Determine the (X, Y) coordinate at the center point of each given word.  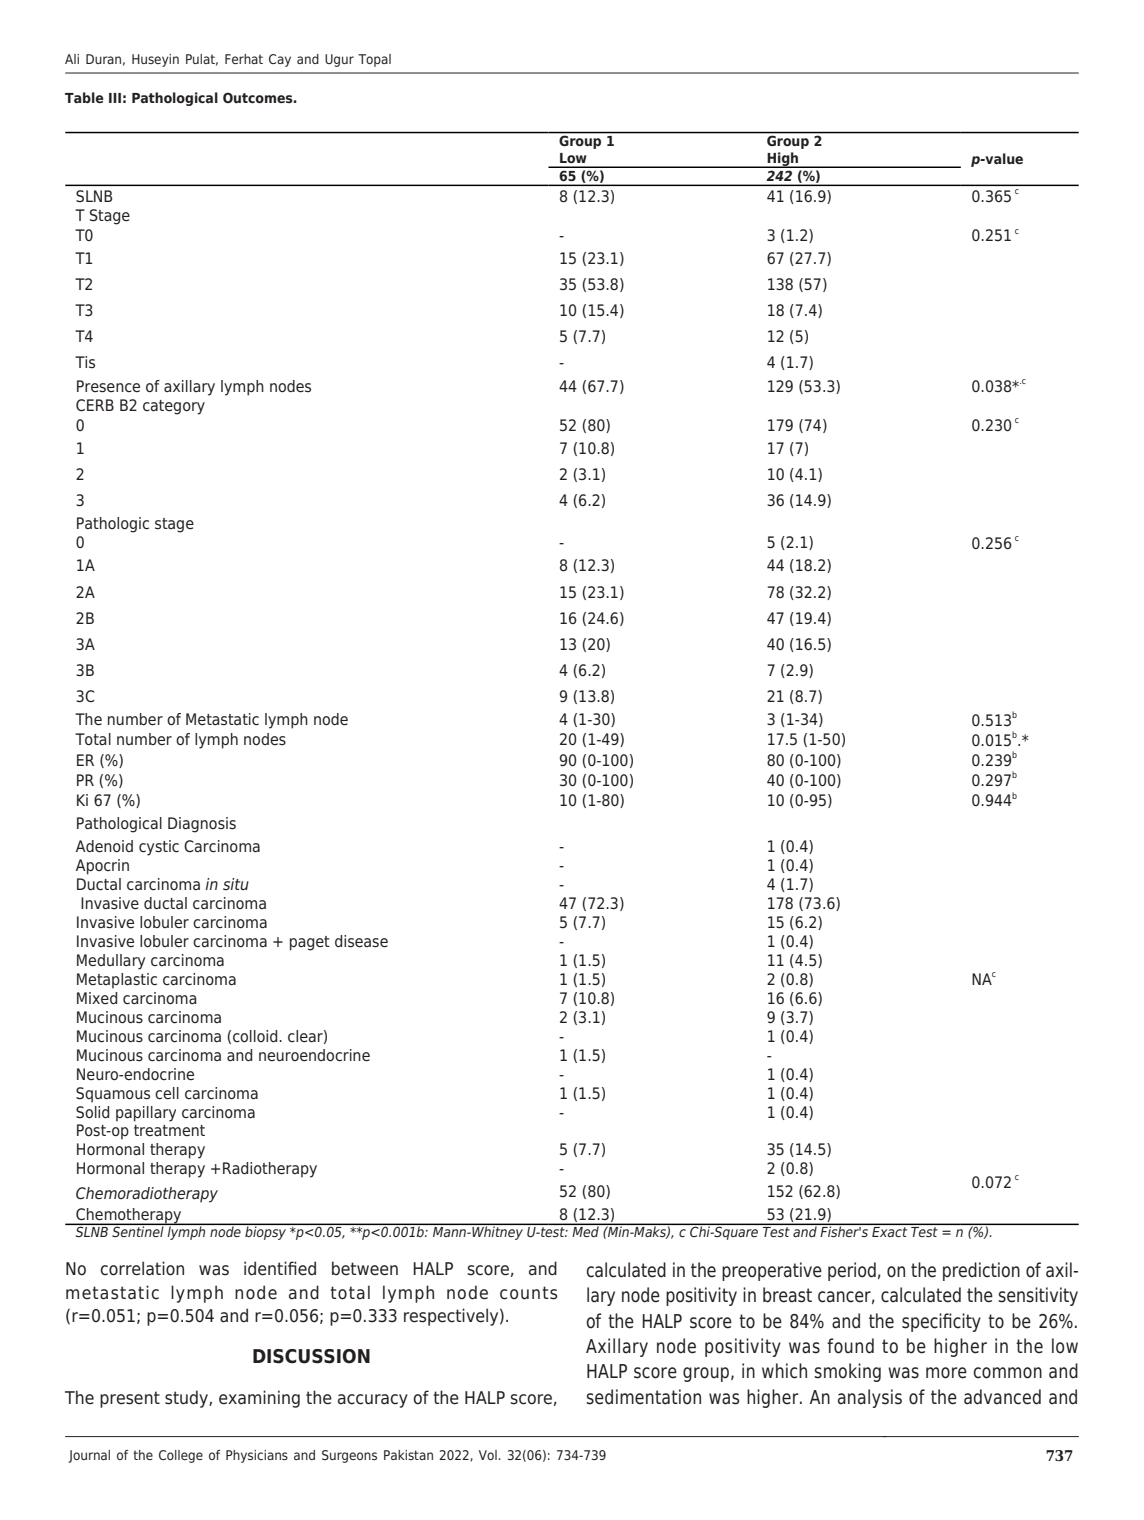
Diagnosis (202, 825)
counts (528, 1293)
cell (167, 1093)
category (174, 407)
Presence (108, 386)
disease (361, 941)
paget (310, 943)
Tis (85, 362)
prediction (981, 1271)
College (181, 1456)
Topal (374, 60)
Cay (280, 60)
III (115, 98)
